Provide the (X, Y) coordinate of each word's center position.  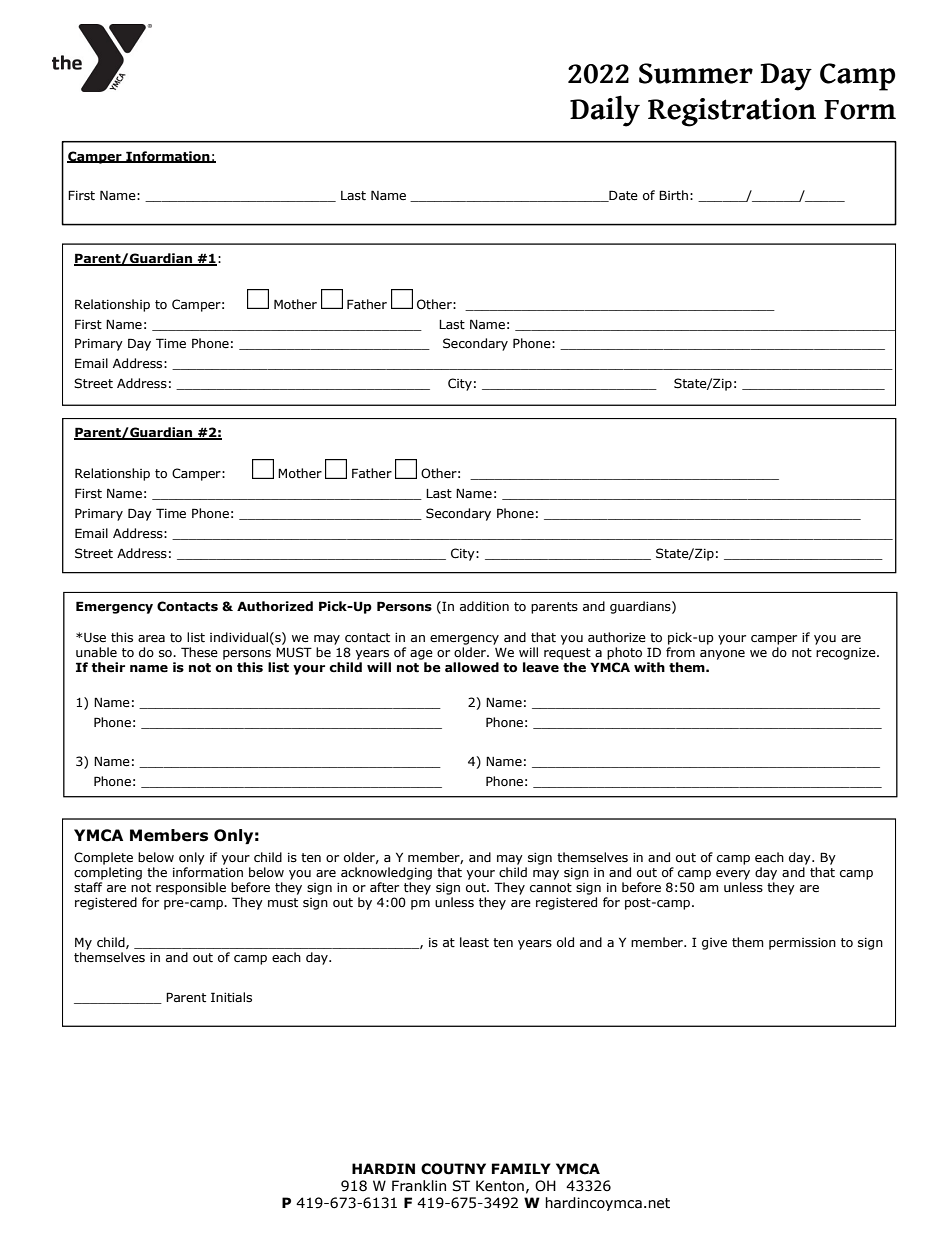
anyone (722, 655)
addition (484, 606)
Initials (231, 997)
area (151, 638)
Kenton (500, 1186)
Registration (732, 112)
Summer (696, 73)
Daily (605, 111)
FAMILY (521, 1168)
